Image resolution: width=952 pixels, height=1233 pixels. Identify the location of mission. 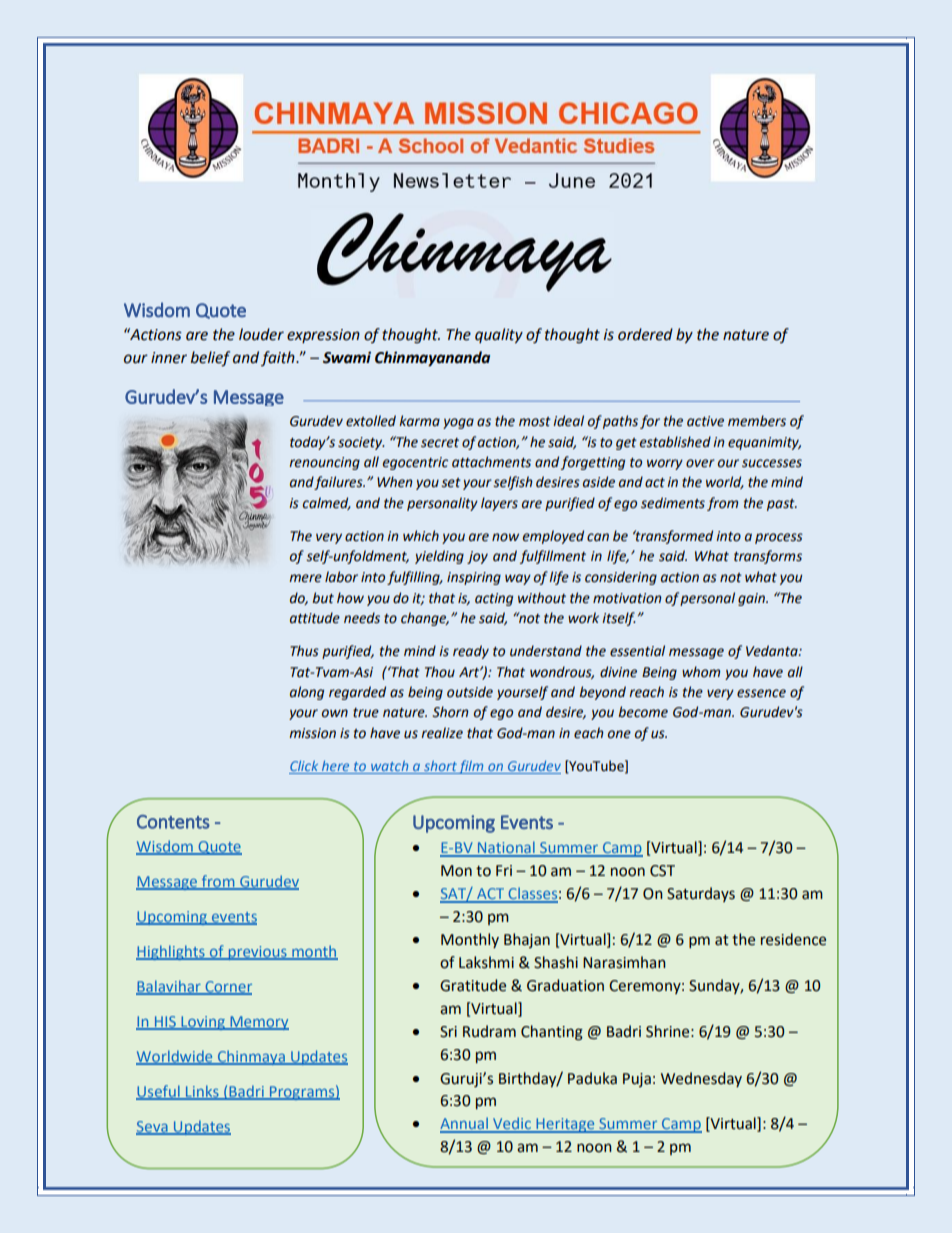
(312, 733).
